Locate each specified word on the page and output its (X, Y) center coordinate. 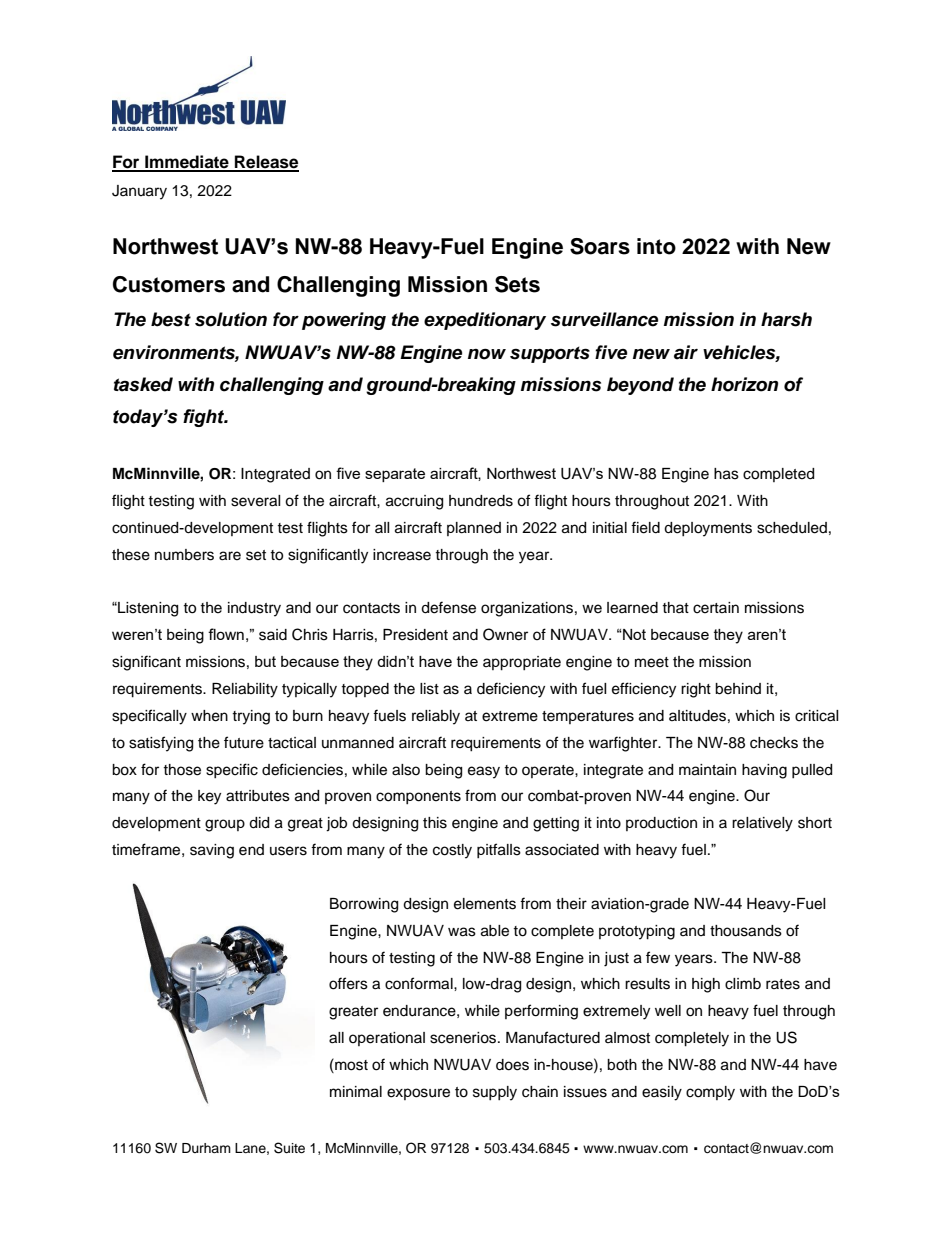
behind (738, 689)
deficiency (511, 690)
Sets (517, 284)
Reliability (245, 690)
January (139, 192)
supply (495, 1093)
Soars (600, 246)
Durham (206, 1148)
